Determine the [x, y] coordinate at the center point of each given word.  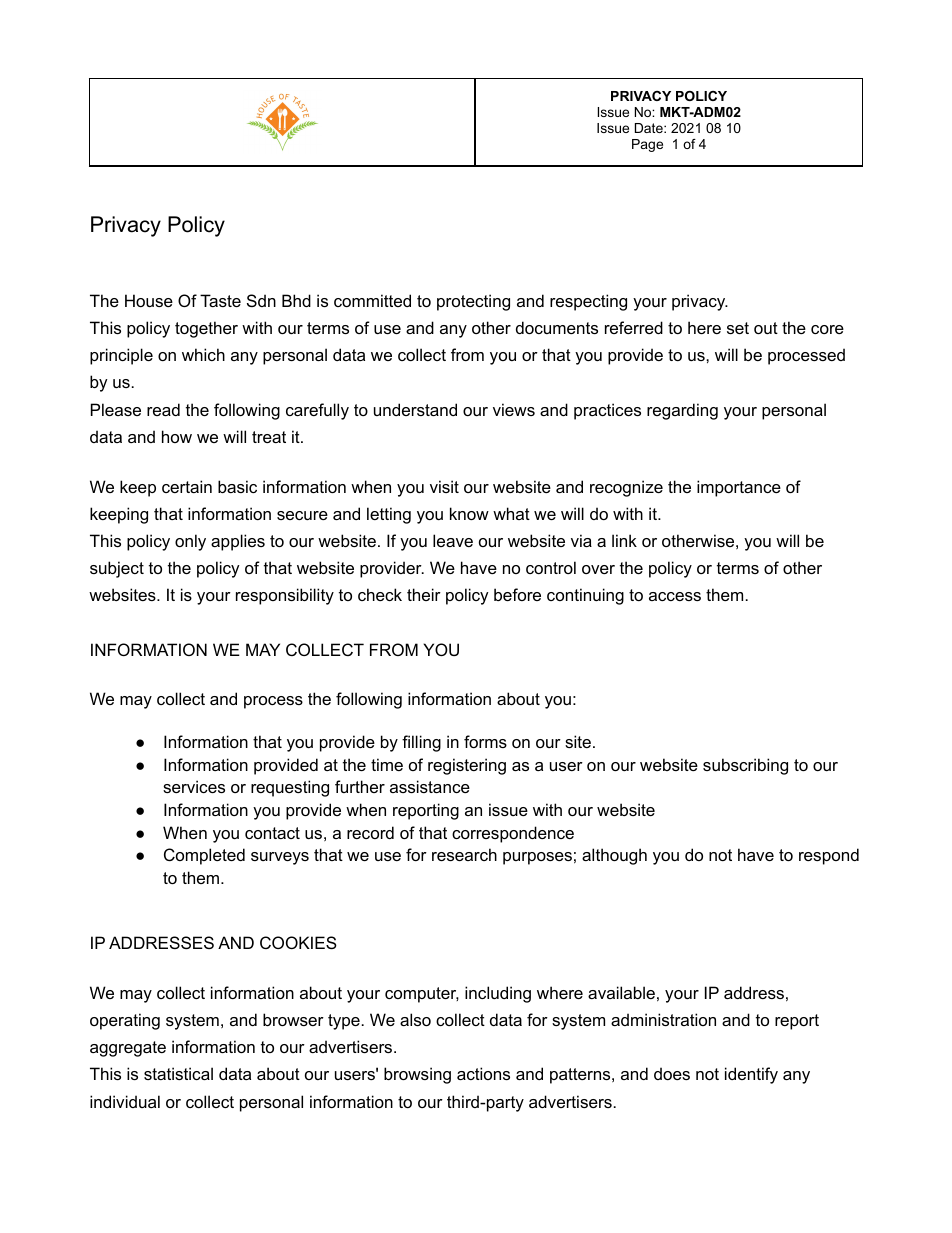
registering [467, 766]
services [194, 786]
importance [739, 488]
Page [647, 145]
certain [187, 486]
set [738, 328]
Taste [220, 300]
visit [444, 486]
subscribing [745, 766]
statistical [178, 1073]
